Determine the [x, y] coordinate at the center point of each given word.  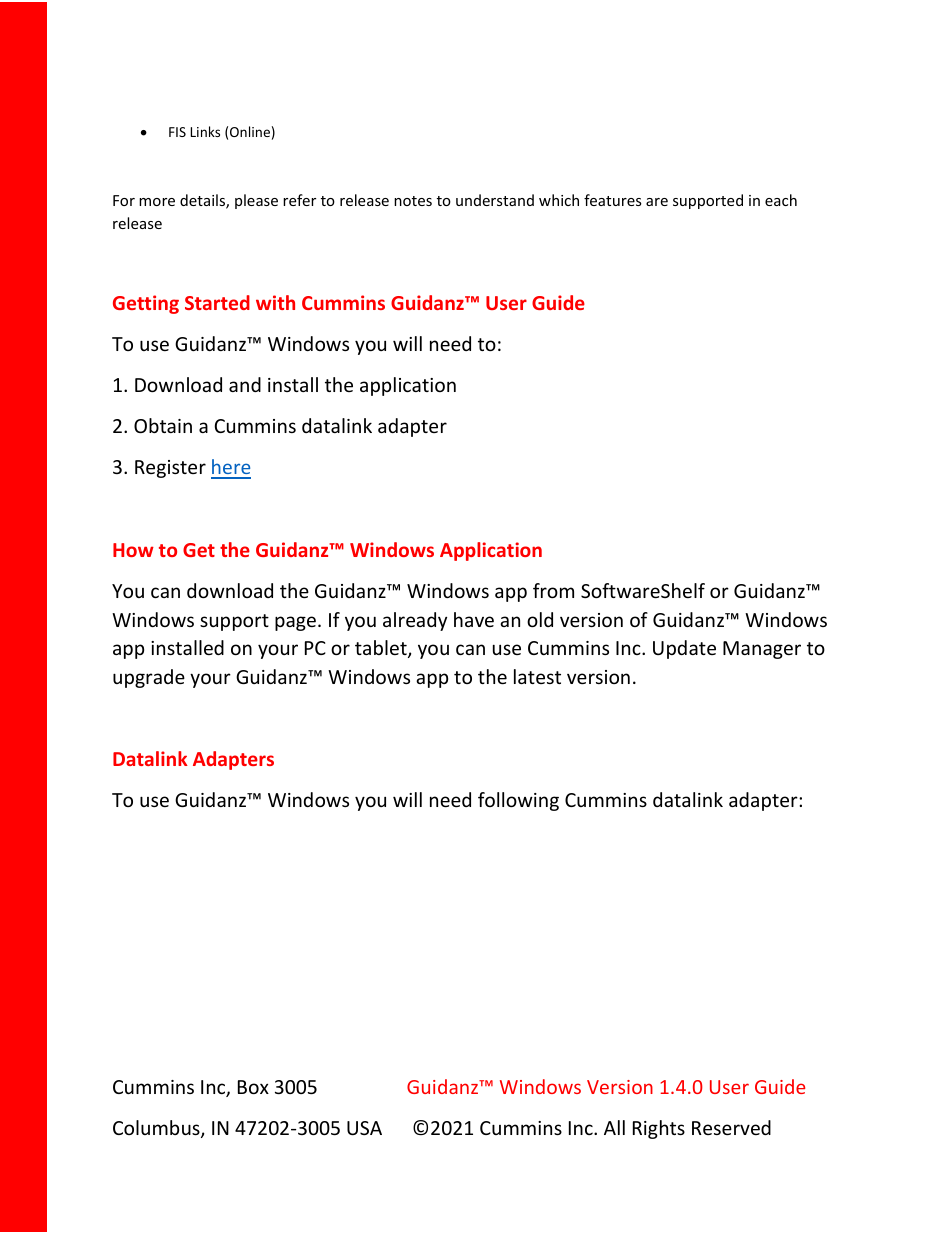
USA [364, 1128]
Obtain [163, 425]
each [781, 200]
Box [253, 1087]
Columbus [157, 1129]
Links [205, 131]
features [613, 200]
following [518, 801]
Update [684, 649]
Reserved [731, 1127]
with [275, 302]
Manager [762, 650]
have [474, 619]
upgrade [149, 678]
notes [413, 201]
